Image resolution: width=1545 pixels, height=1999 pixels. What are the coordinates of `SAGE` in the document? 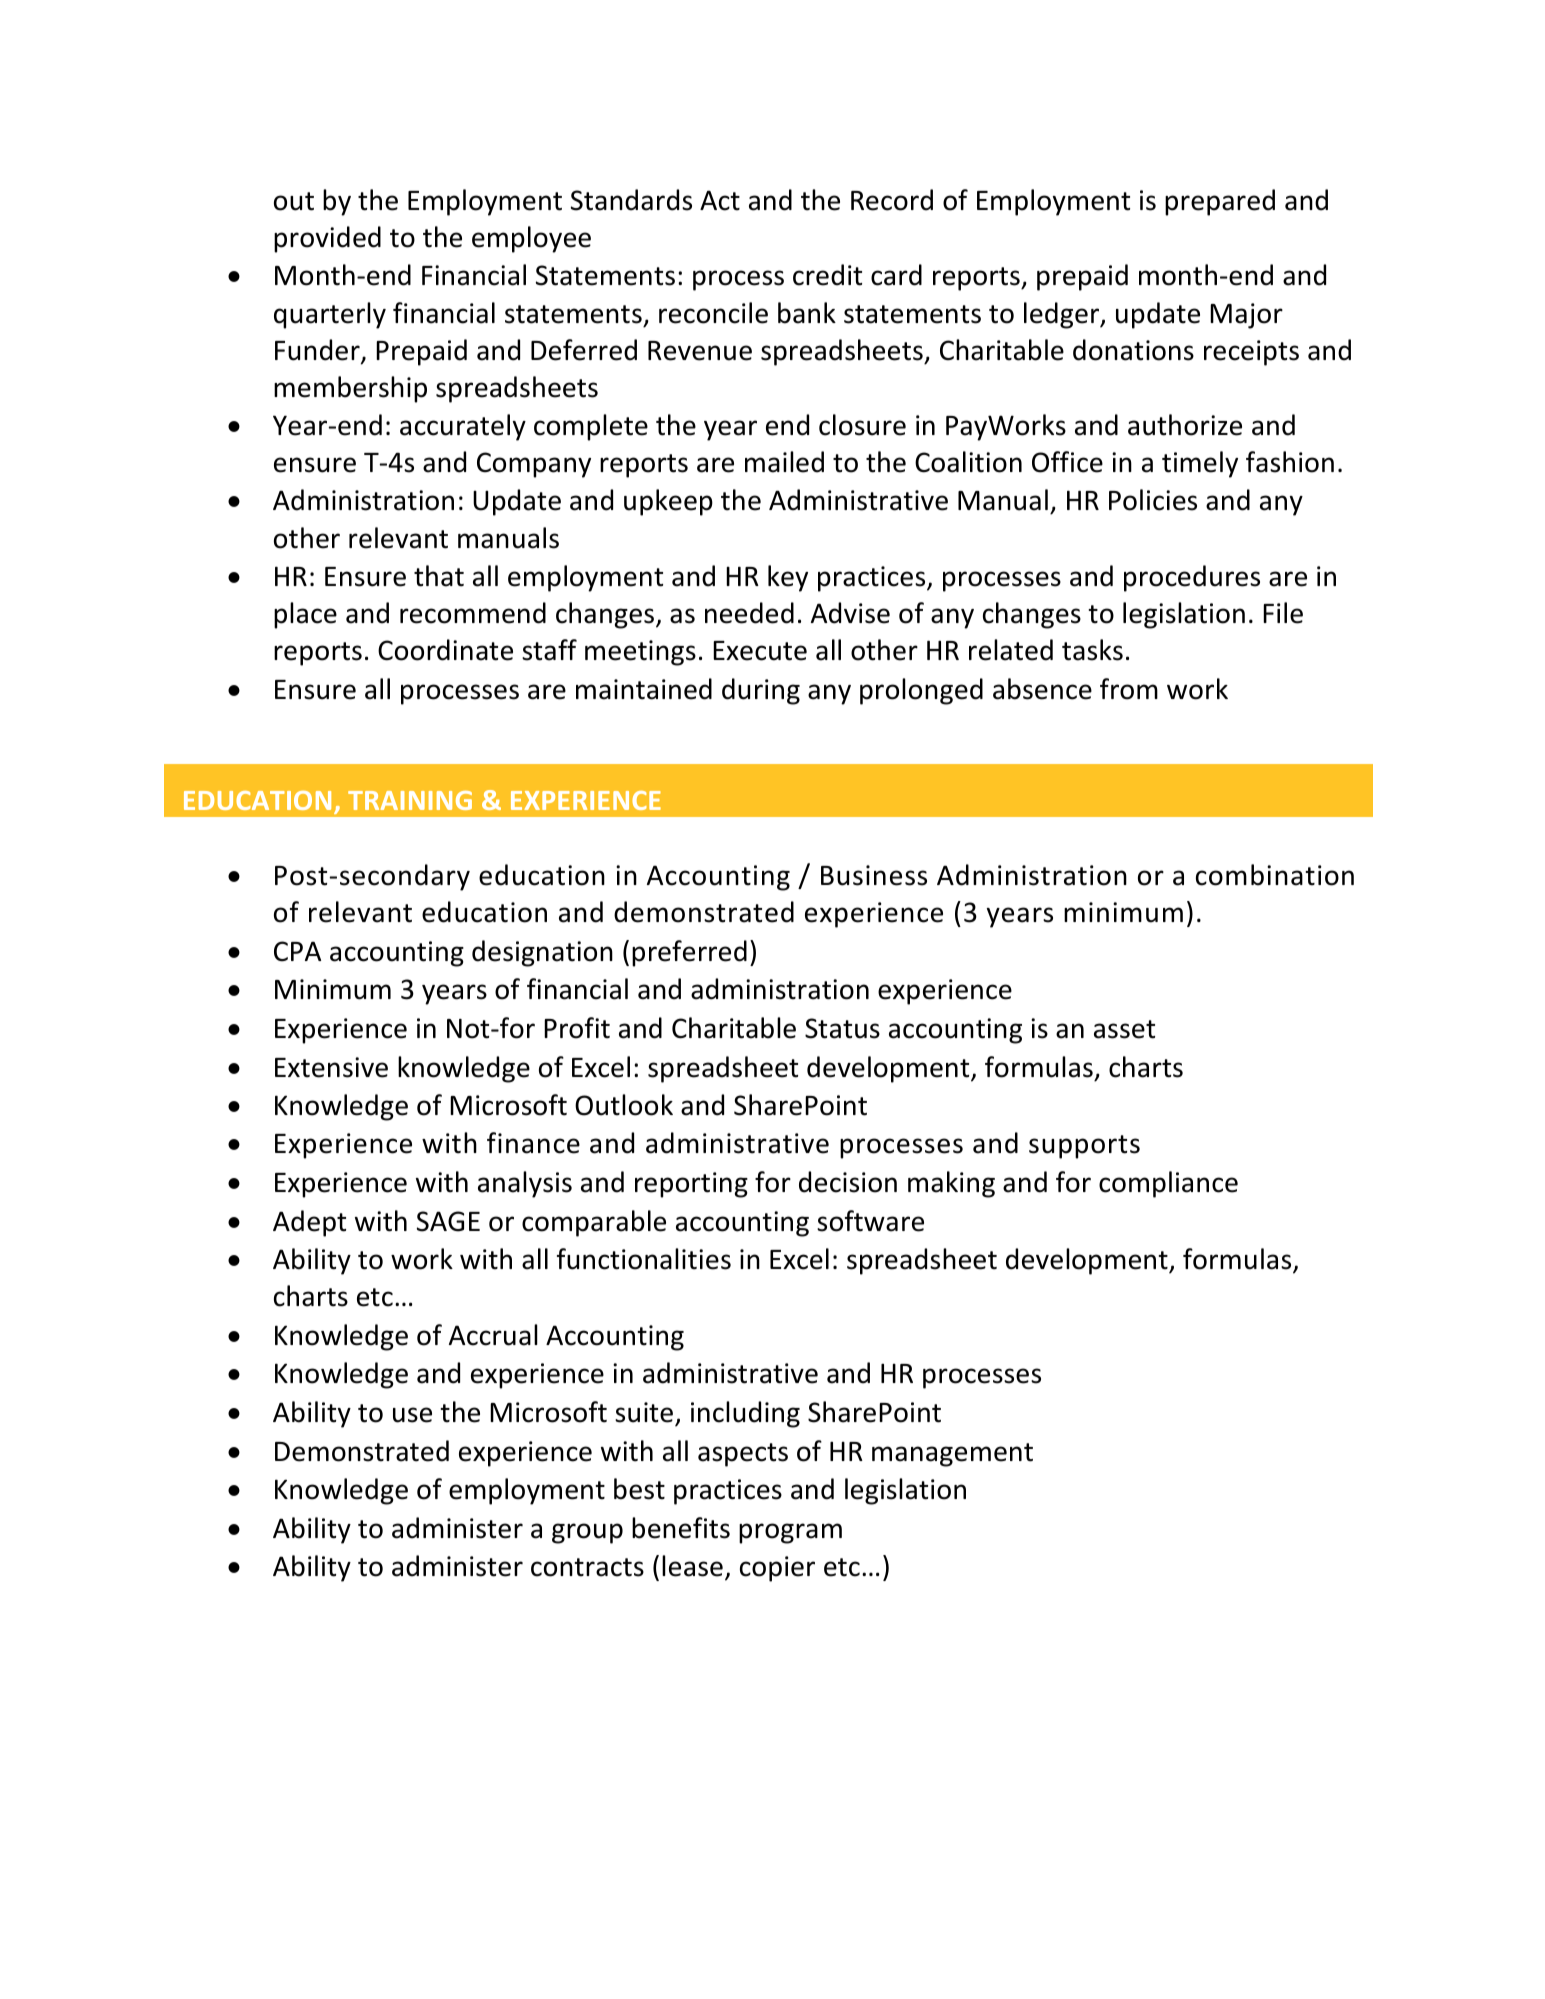 It's located at (448, 1221).
